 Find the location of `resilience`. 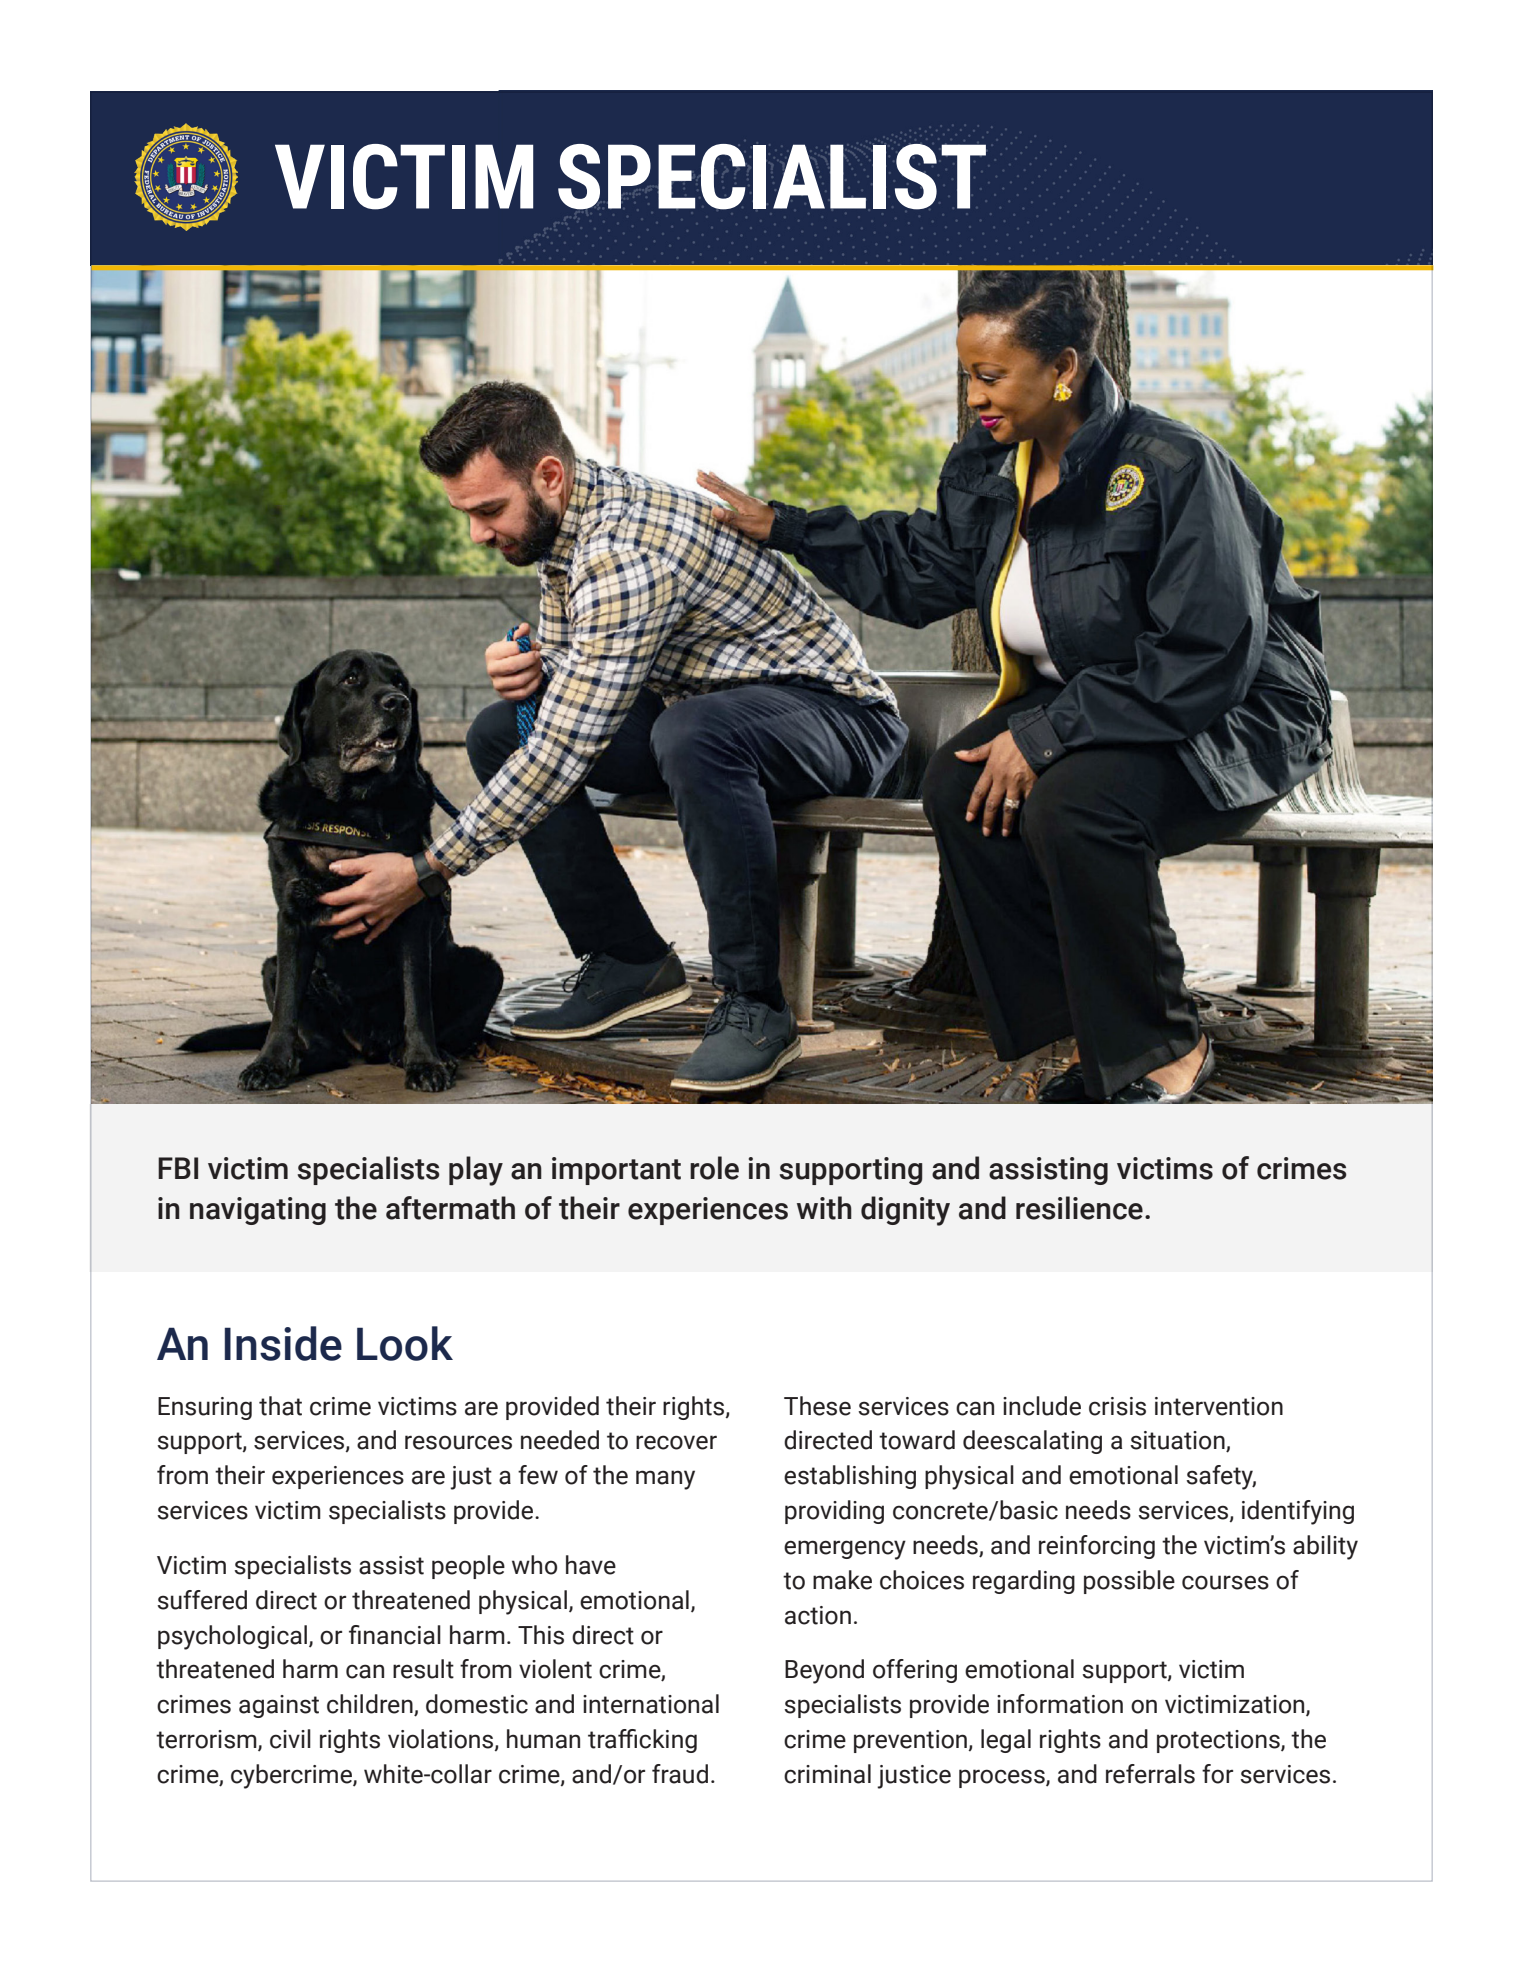

resilience is located at coordinates (1079, 1208).
